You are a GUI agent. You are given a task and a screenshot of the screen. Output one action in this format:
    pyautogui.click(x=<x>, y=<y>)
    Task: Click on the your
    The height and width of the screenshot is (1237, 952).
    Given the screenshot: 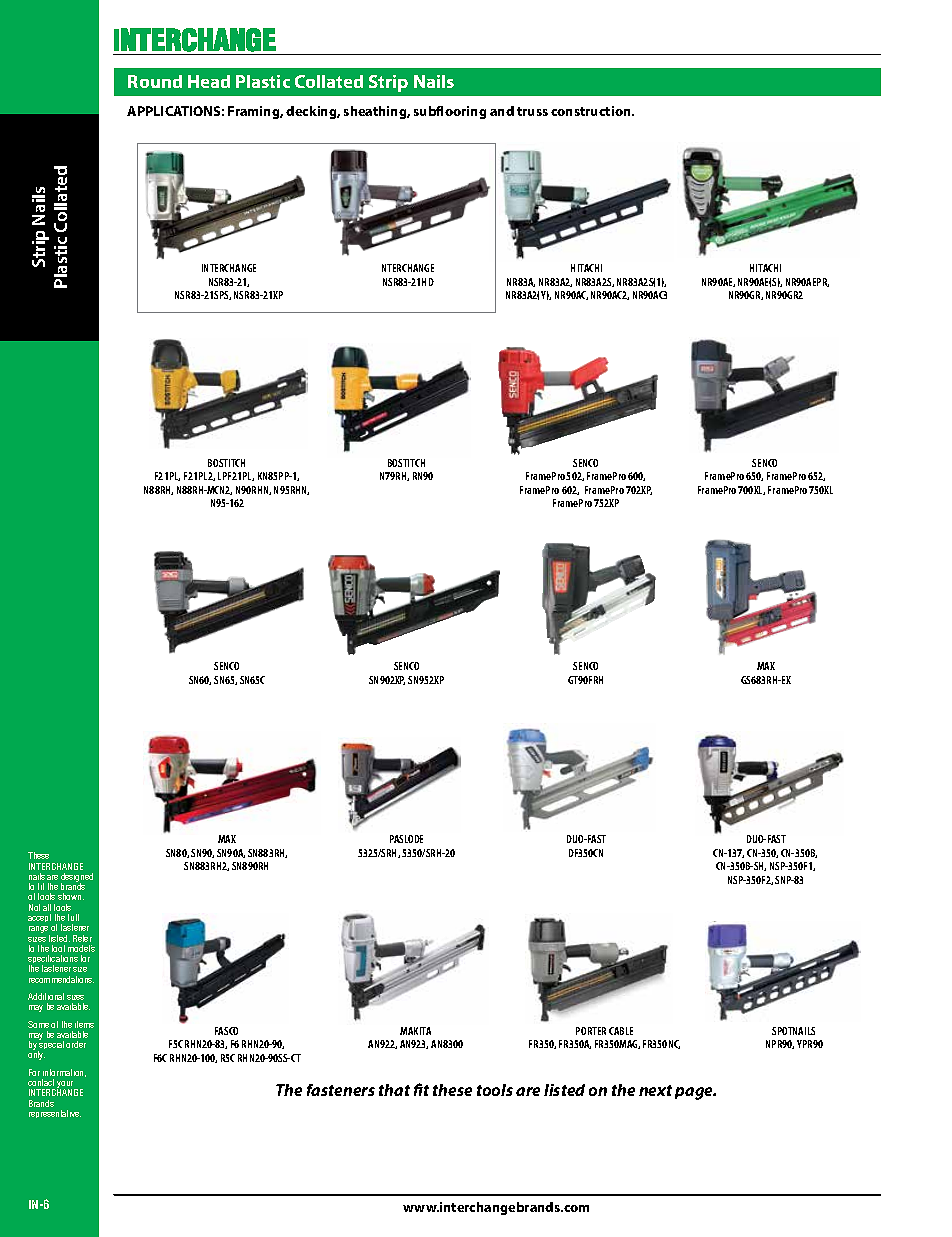 What is the action you would take?
    pyautogui.click(x=66, y=1086)
